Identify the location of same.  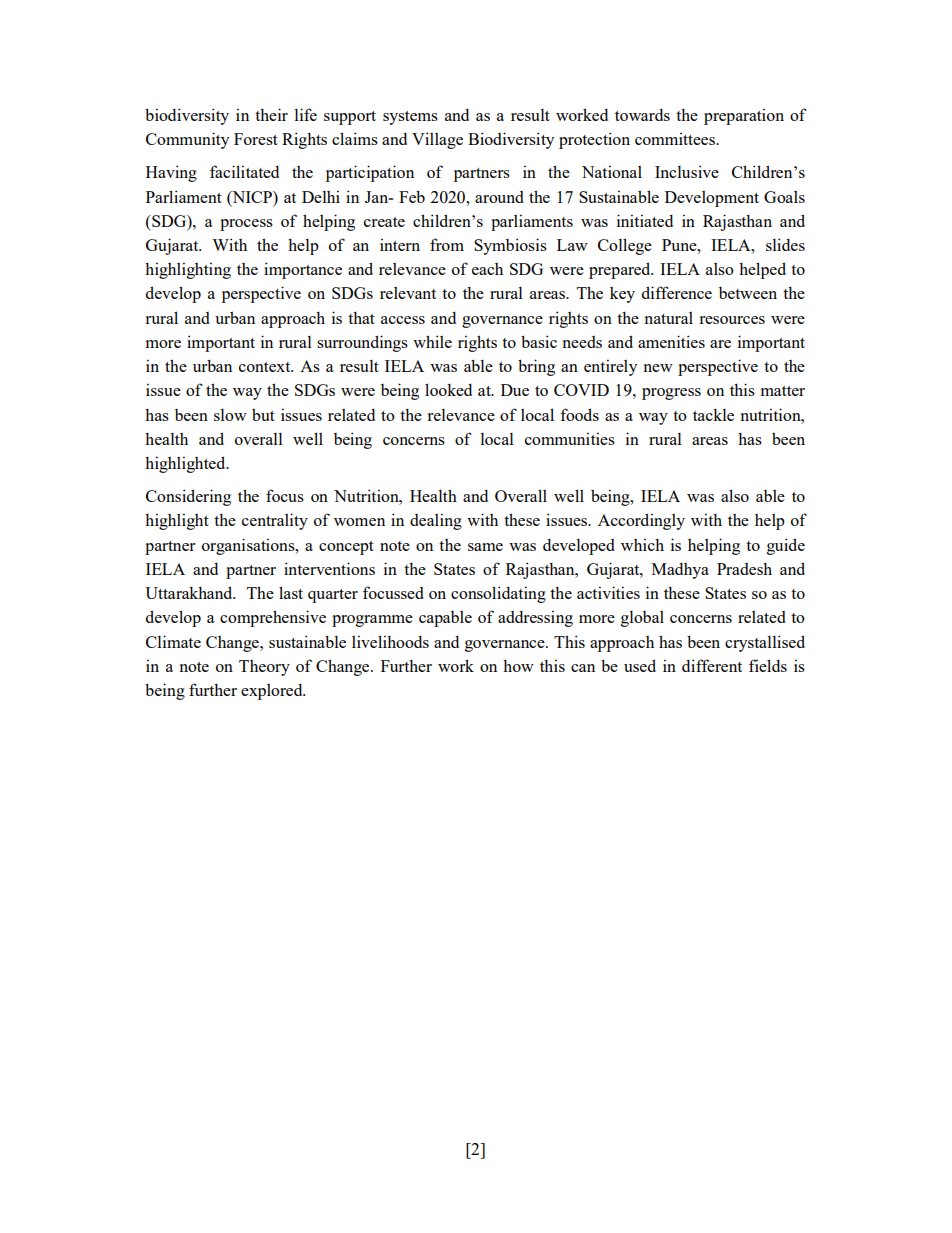
(485, 547).
